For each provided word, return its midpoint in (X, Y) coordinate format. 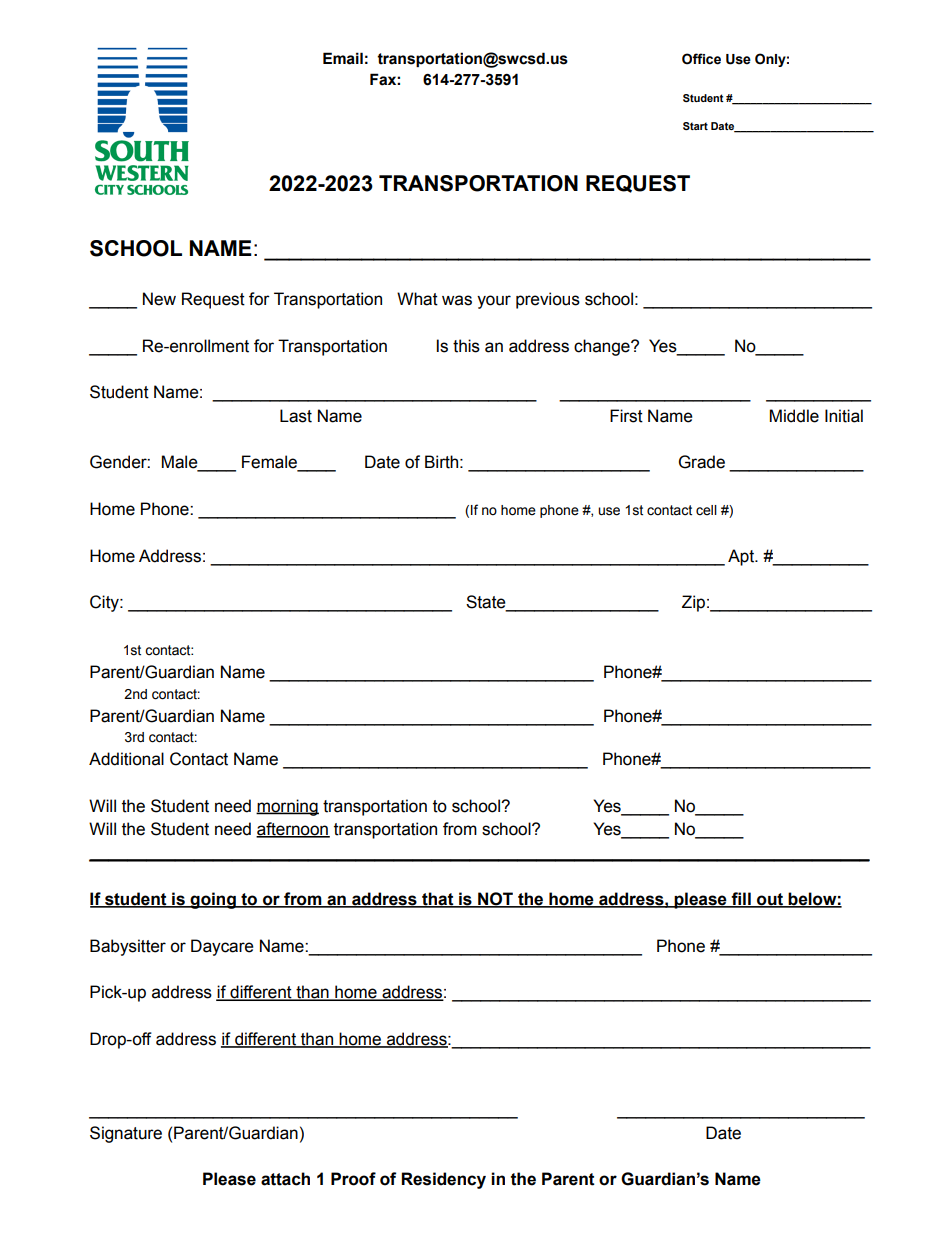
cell (706, 510)
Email (343, 58)
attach (285, 1179)
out (770, 900)
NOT (495, 900)
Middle (794, 416)
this (466, 346)
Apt (742, 557)
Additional (126, 759)
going (213, 900)
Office (701, 59)
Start (695, 126)
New (159, 299)
